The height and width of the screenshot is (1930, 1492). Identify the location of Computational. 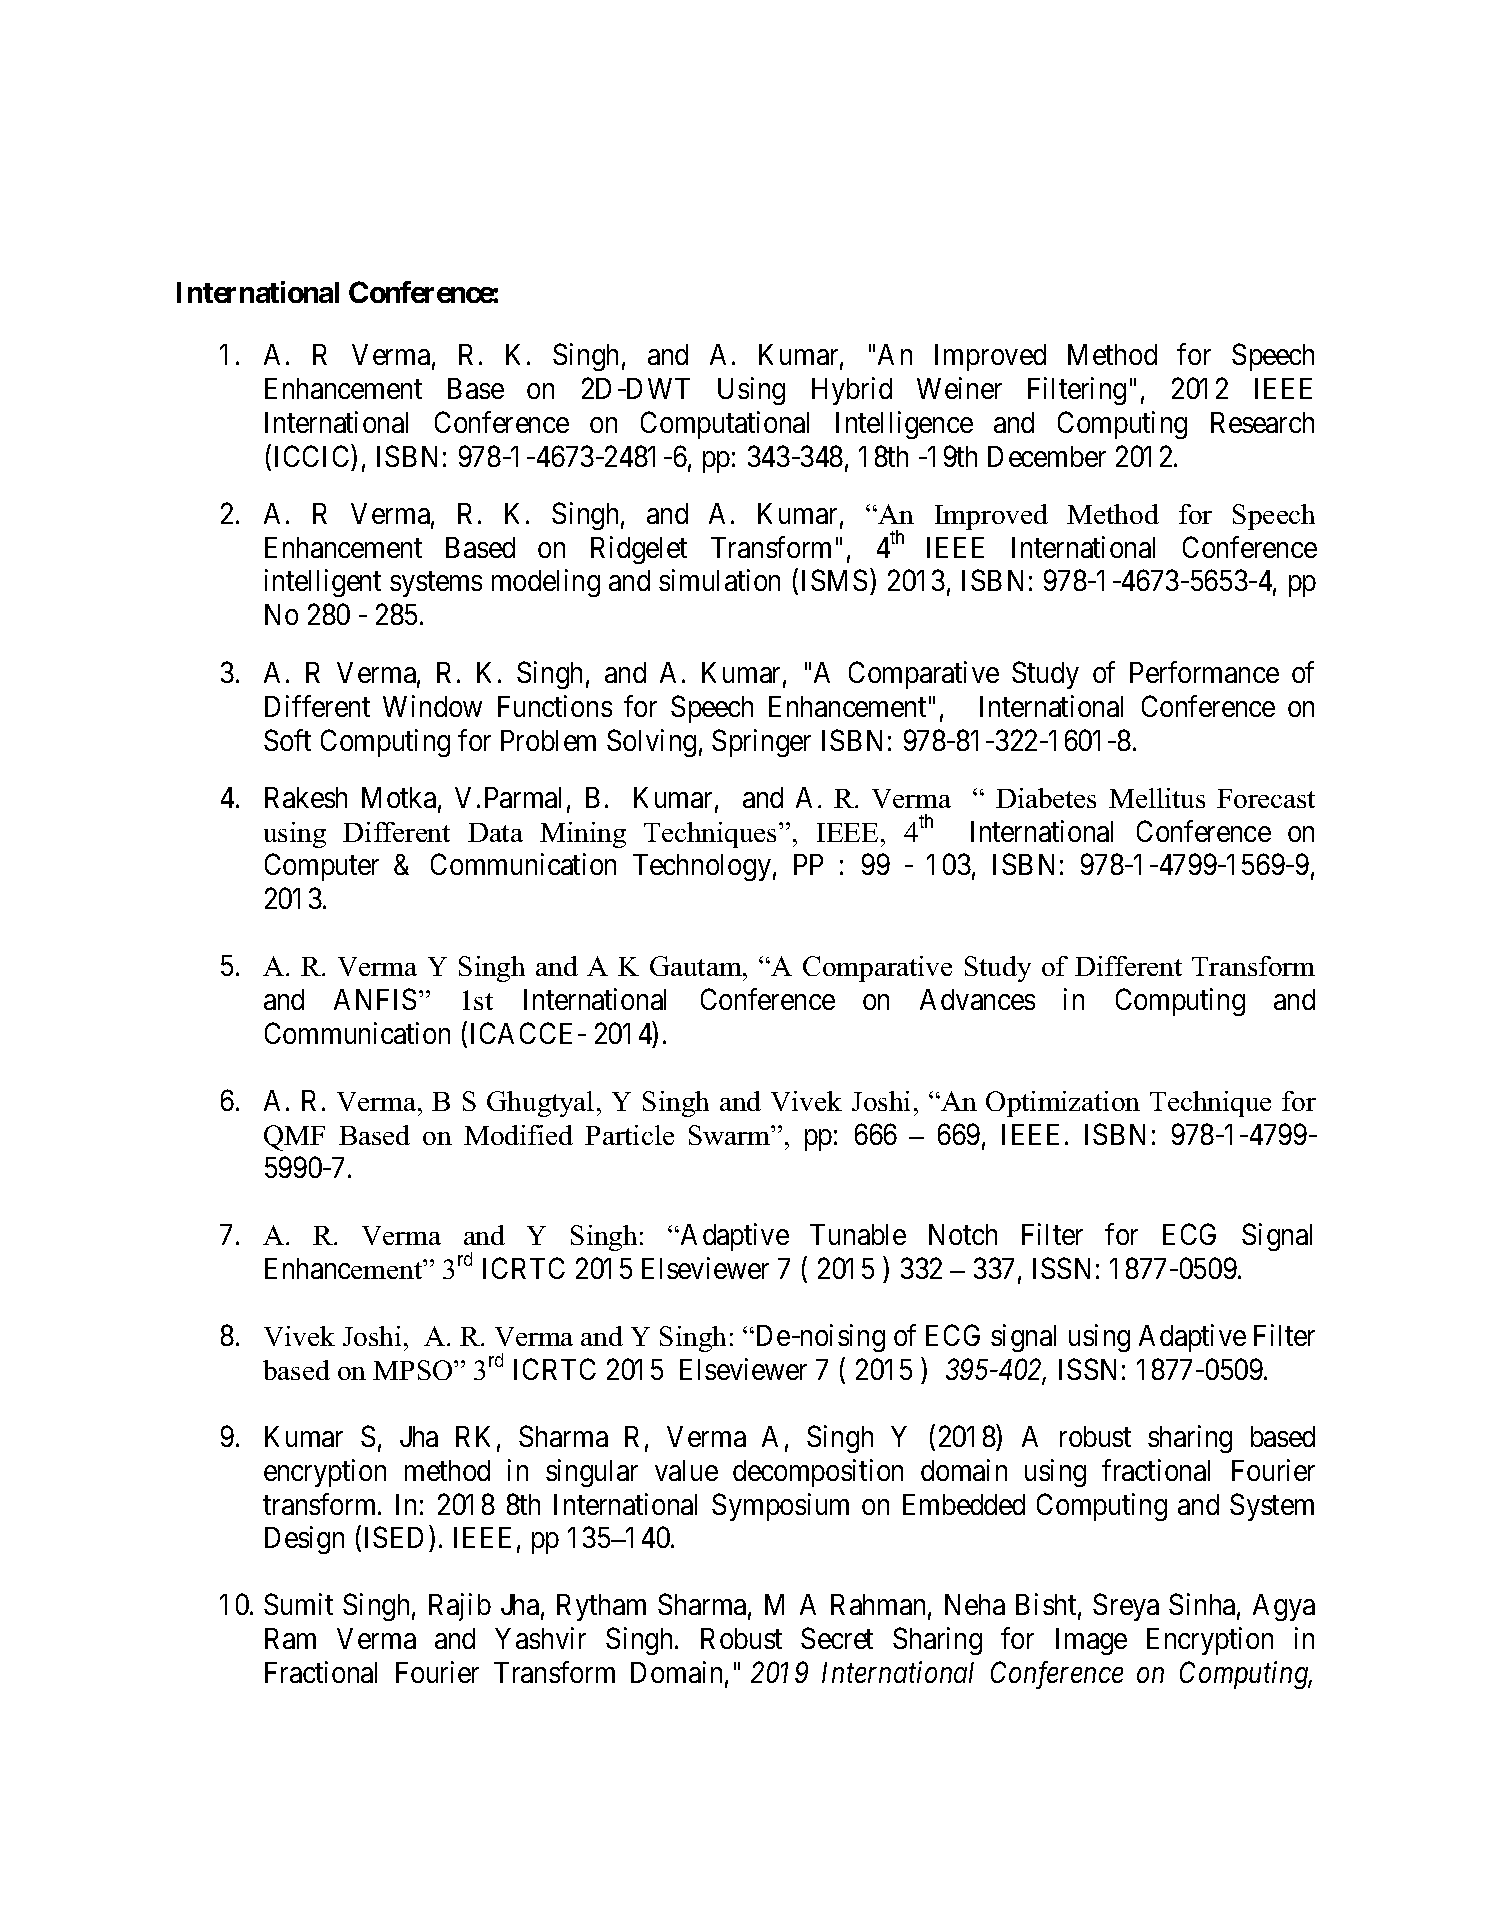
(725, 425).
